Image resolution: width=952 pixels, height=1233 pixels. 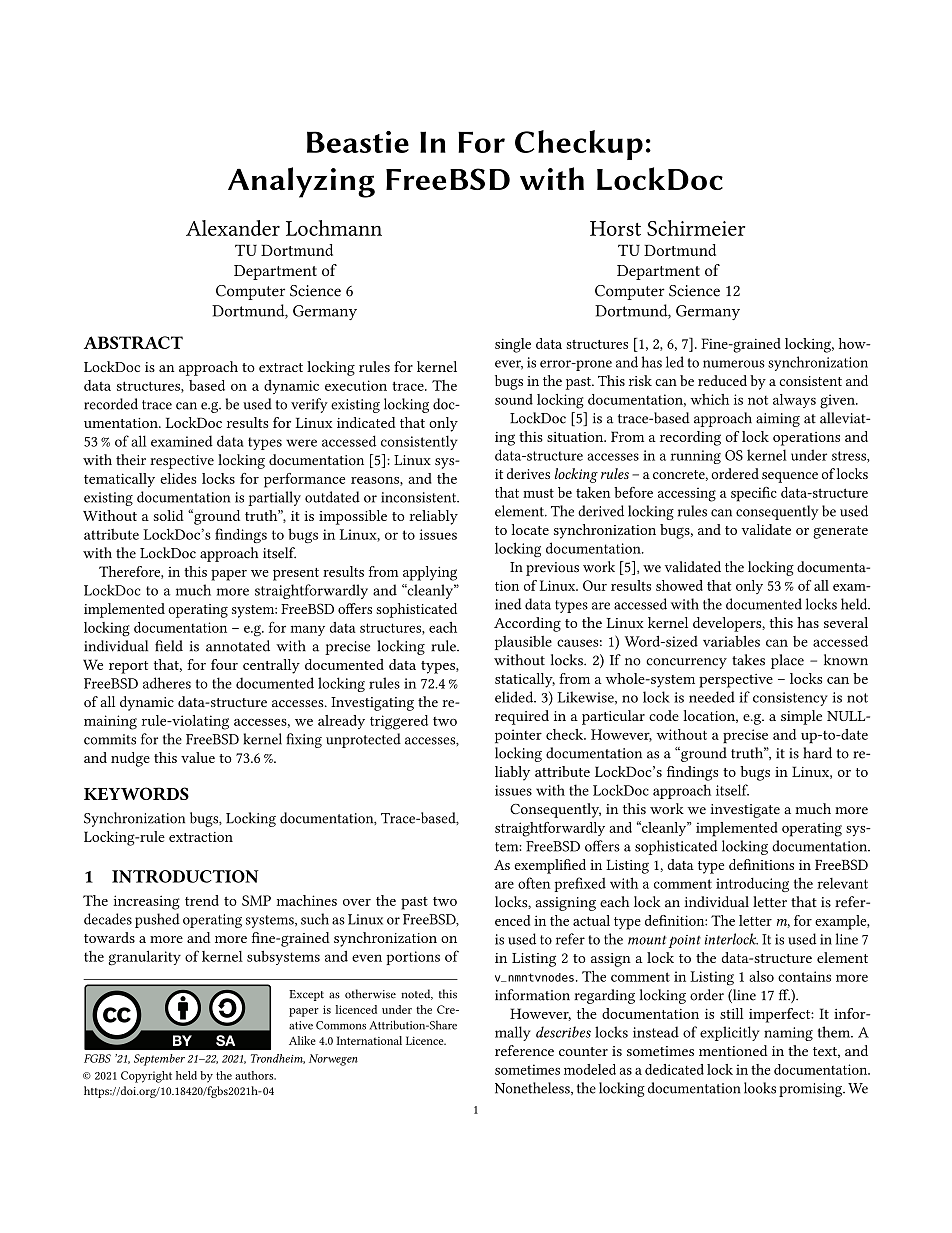 I want to click on always, so click(x=794, y=401).
